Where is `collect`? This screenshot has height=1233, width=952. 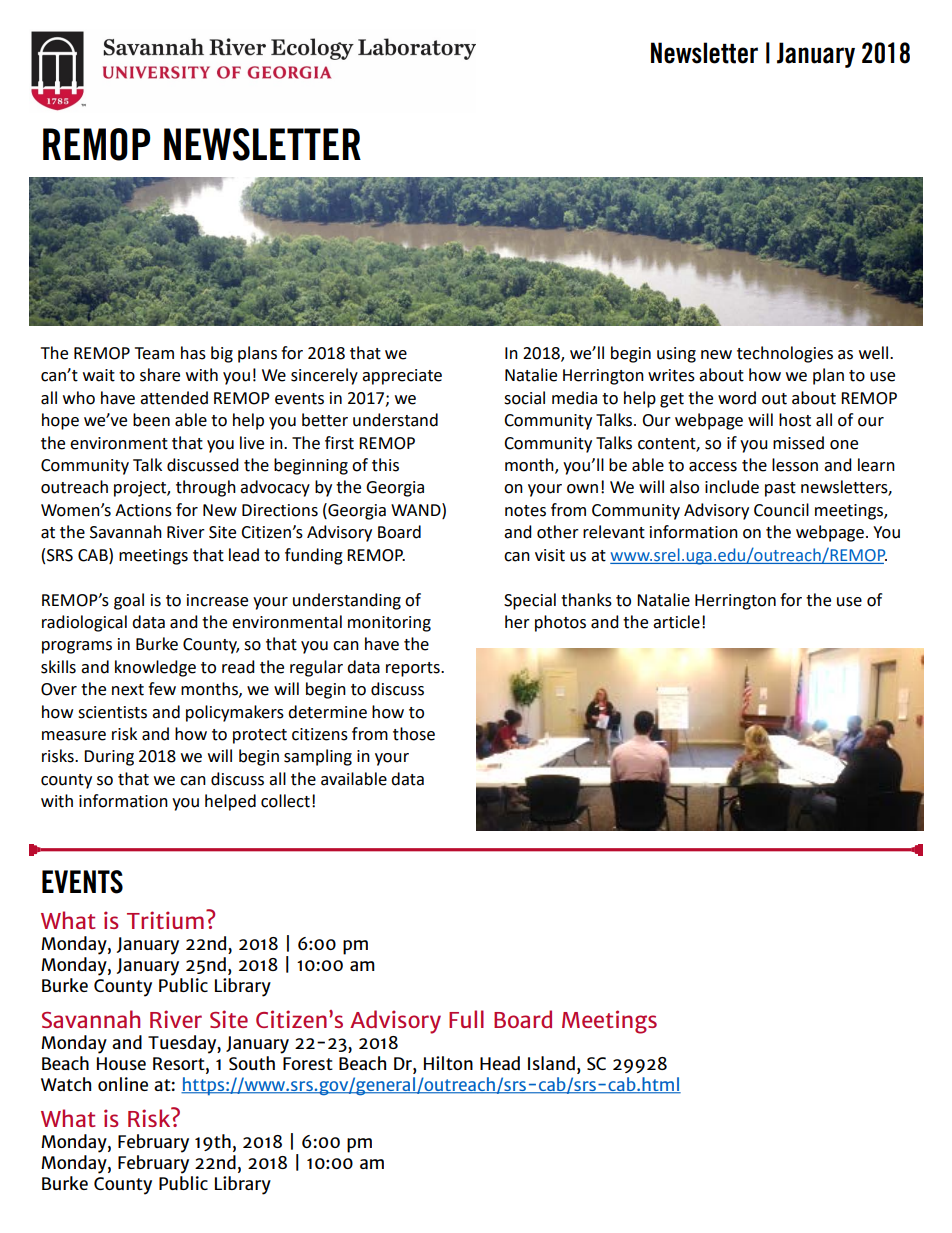
collect is located at coordinates (285, 801).
